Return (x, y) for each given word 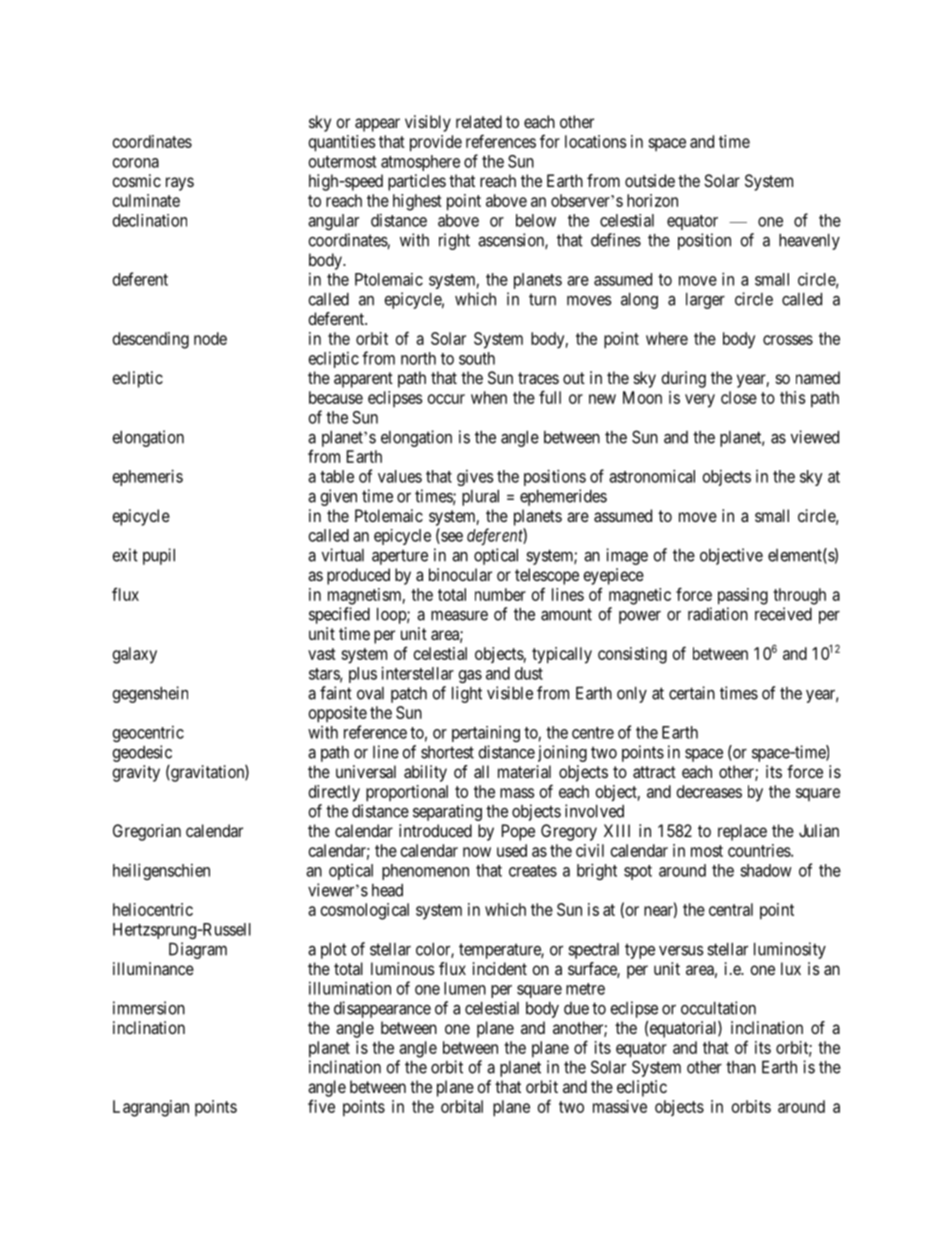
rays (180, 184)
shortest (447, 752)
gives (475, 478)
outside (650, 180)
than (741, 1067)
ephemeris (148, 477)
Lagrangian (151, 1108)
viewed (815, 437)
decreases (709, 791)
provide (436, 143)
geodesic (142, 753)
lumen (465, 988)
